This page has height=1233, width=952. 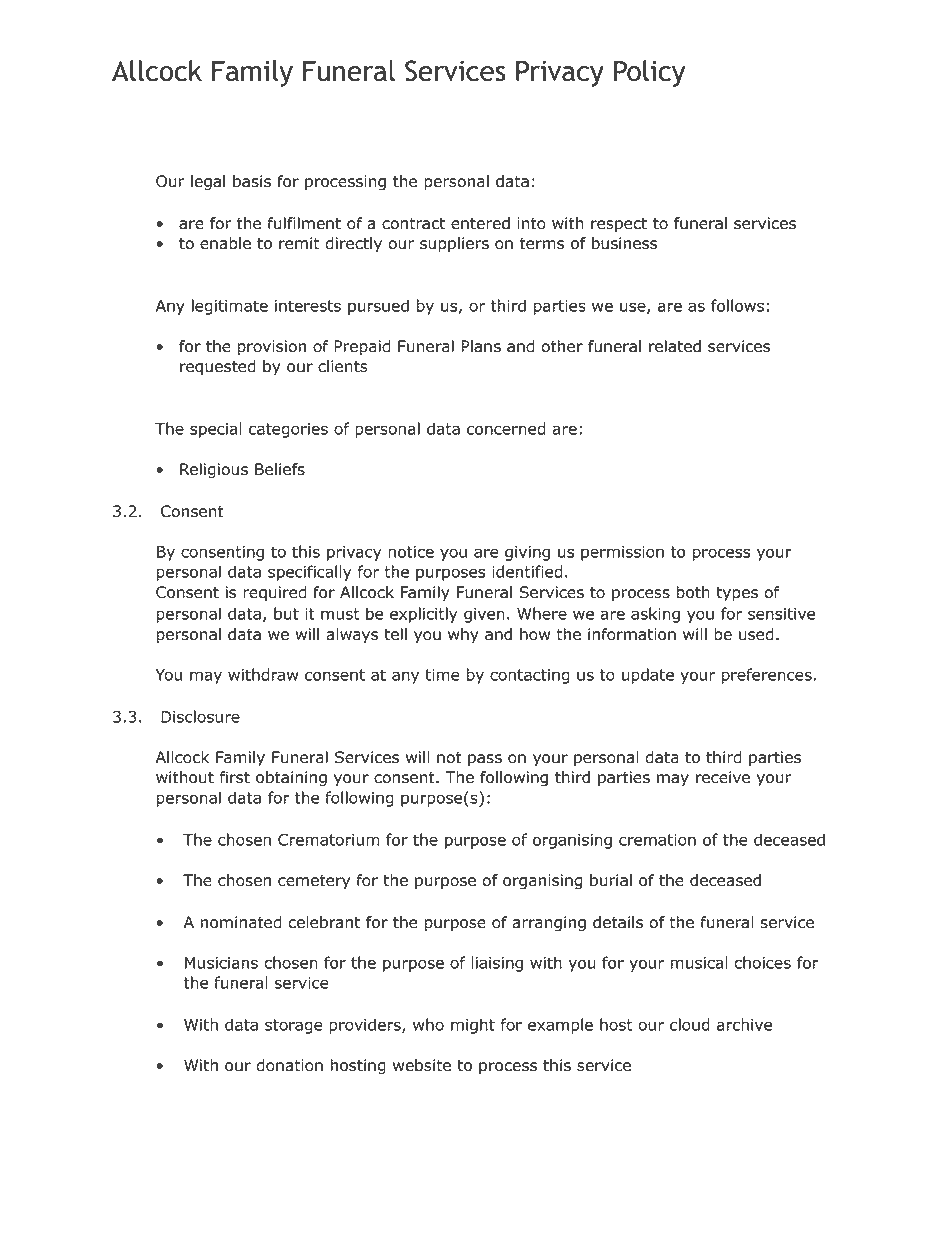 I want to click on basis, so click(x=252, y=181).
